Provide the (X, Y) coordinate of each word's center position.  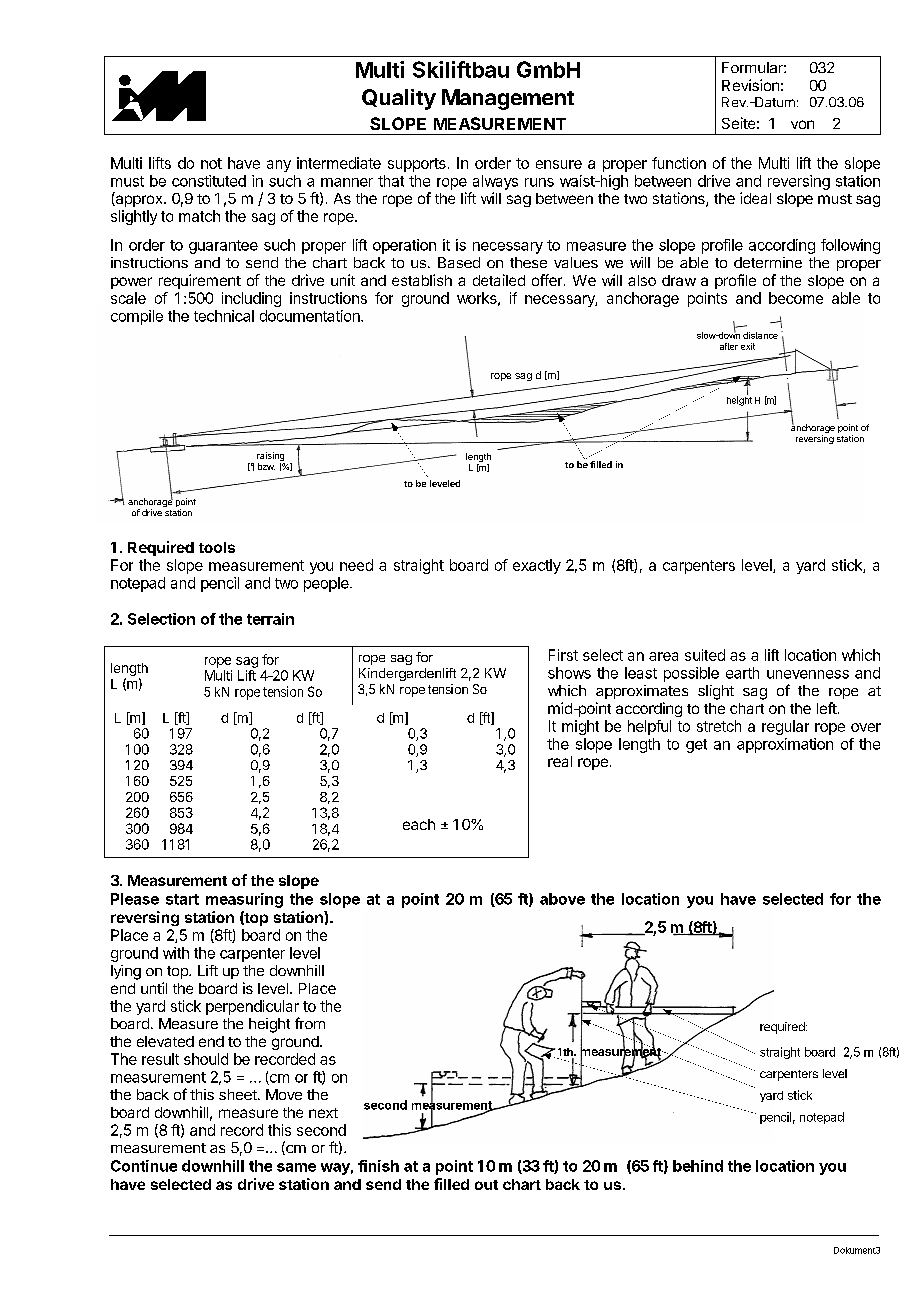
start (182, 899)
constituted (209, 181)
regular (785, 727)
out (486, 1185)
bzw (266, 466)
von (802, 124)
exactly (537, 566)
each (419, 824)
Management (508, 99)
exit (748, 346)
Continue (144, 1166)
